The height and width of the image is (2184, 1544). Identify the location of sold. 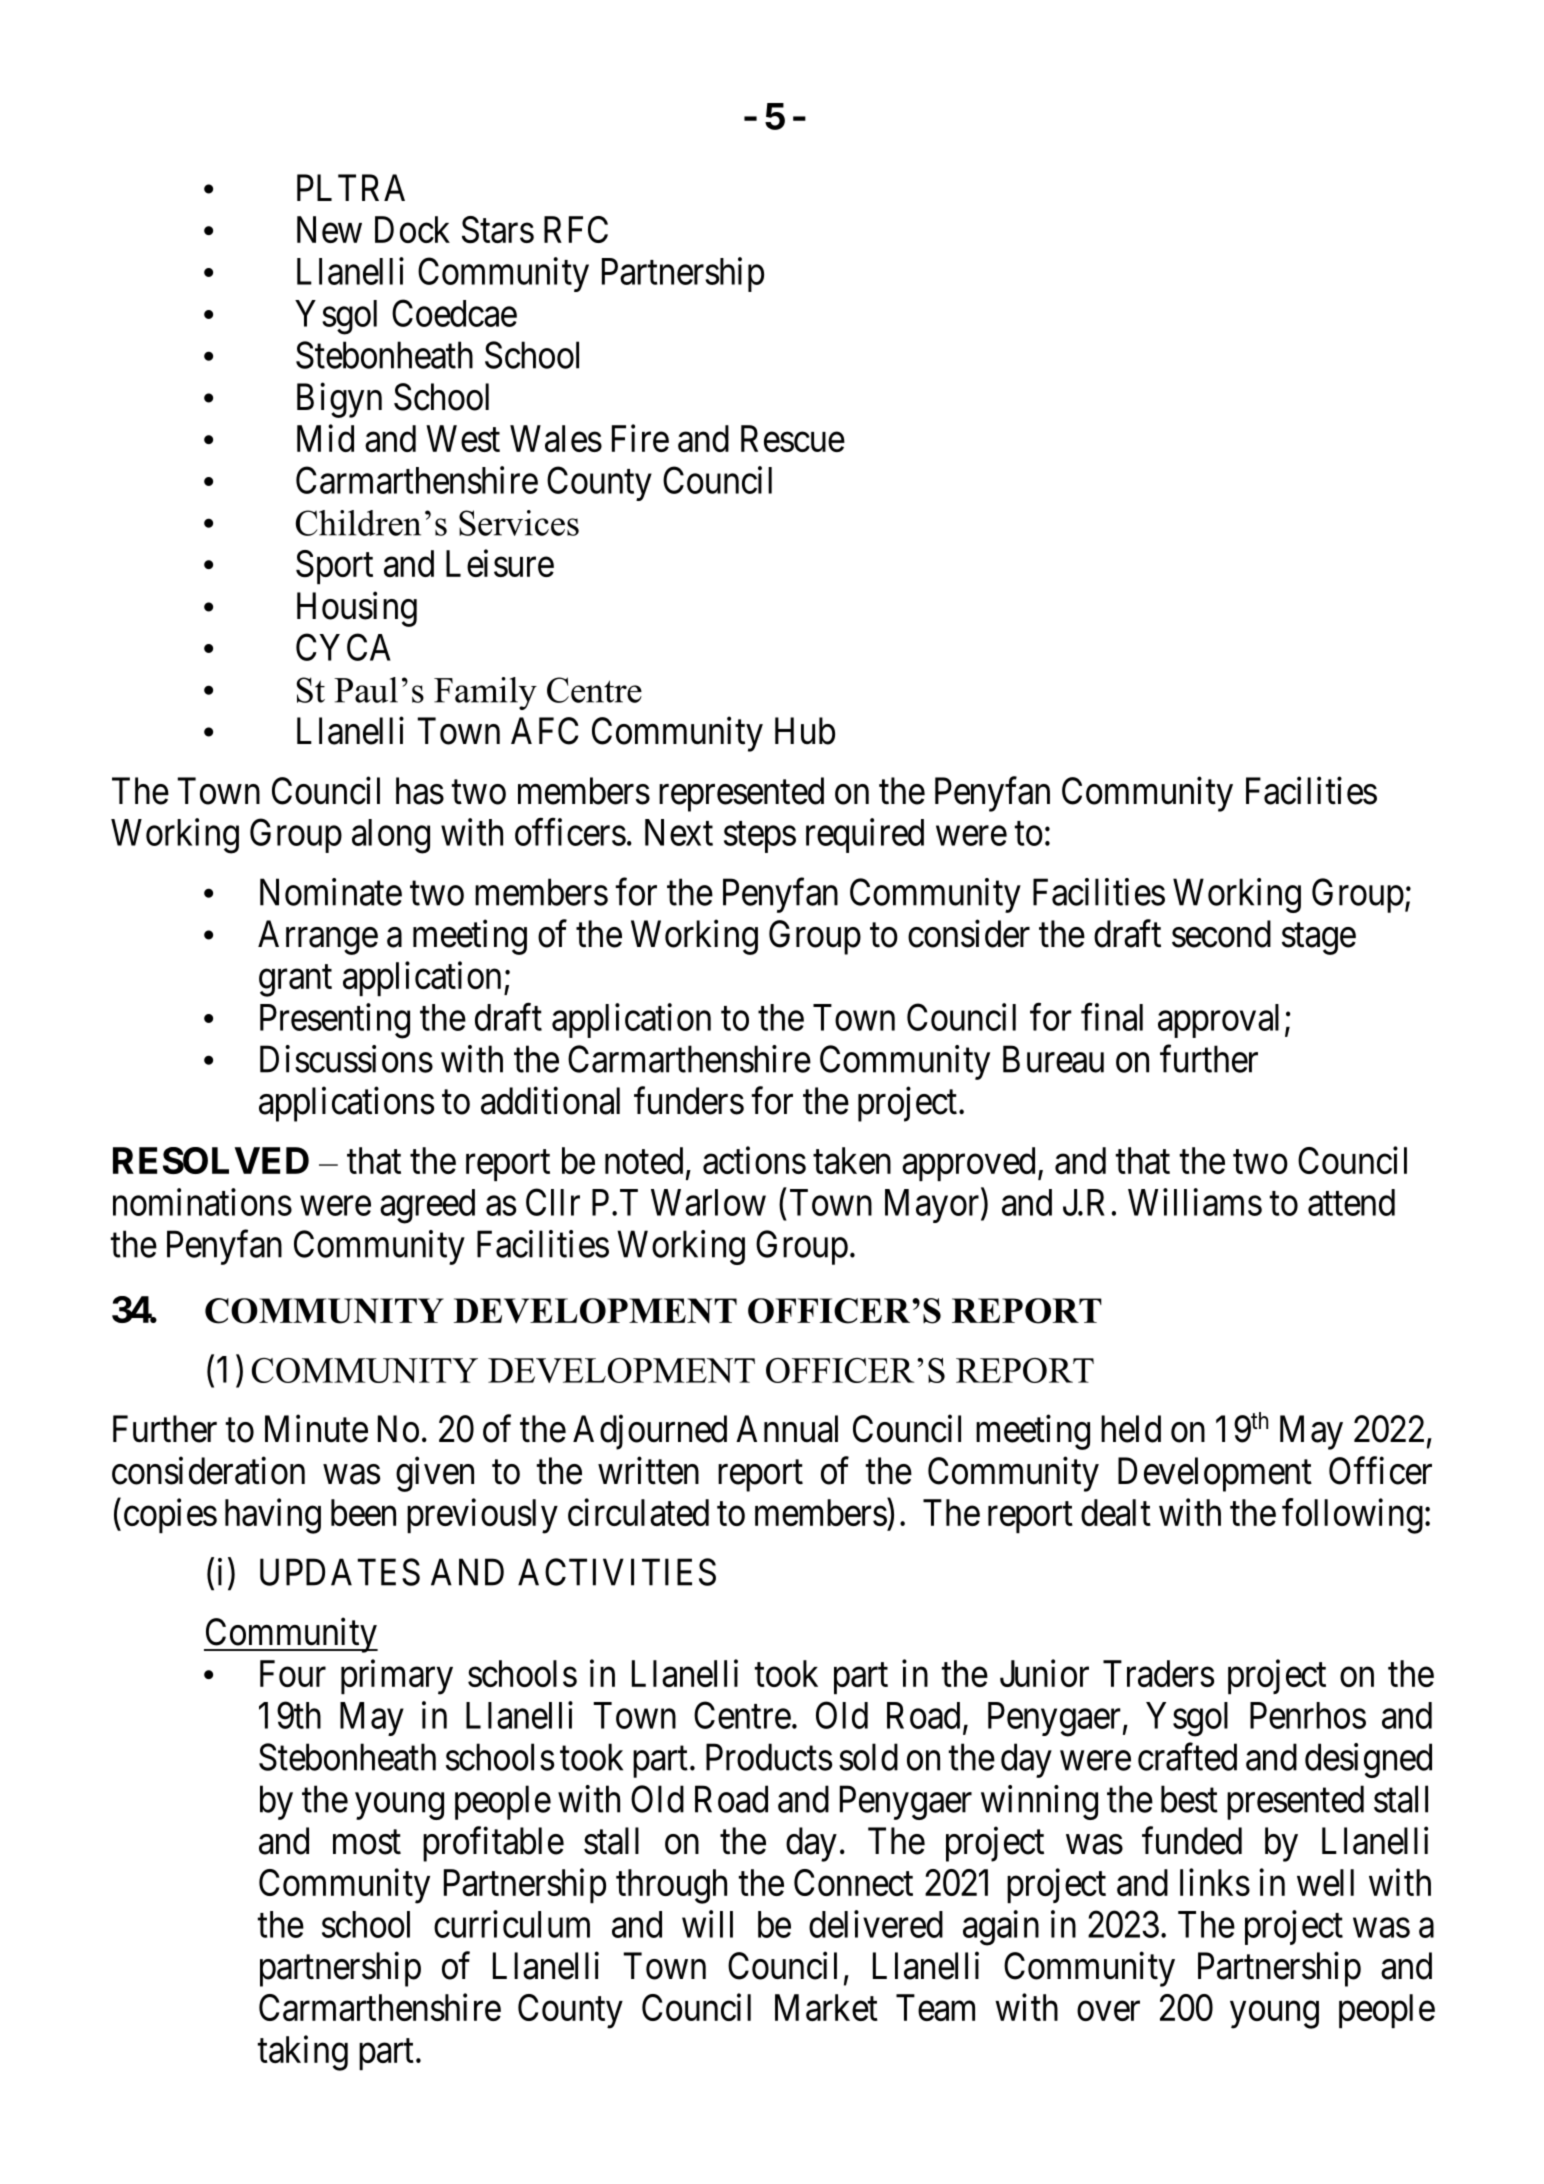
(868, 1757).
